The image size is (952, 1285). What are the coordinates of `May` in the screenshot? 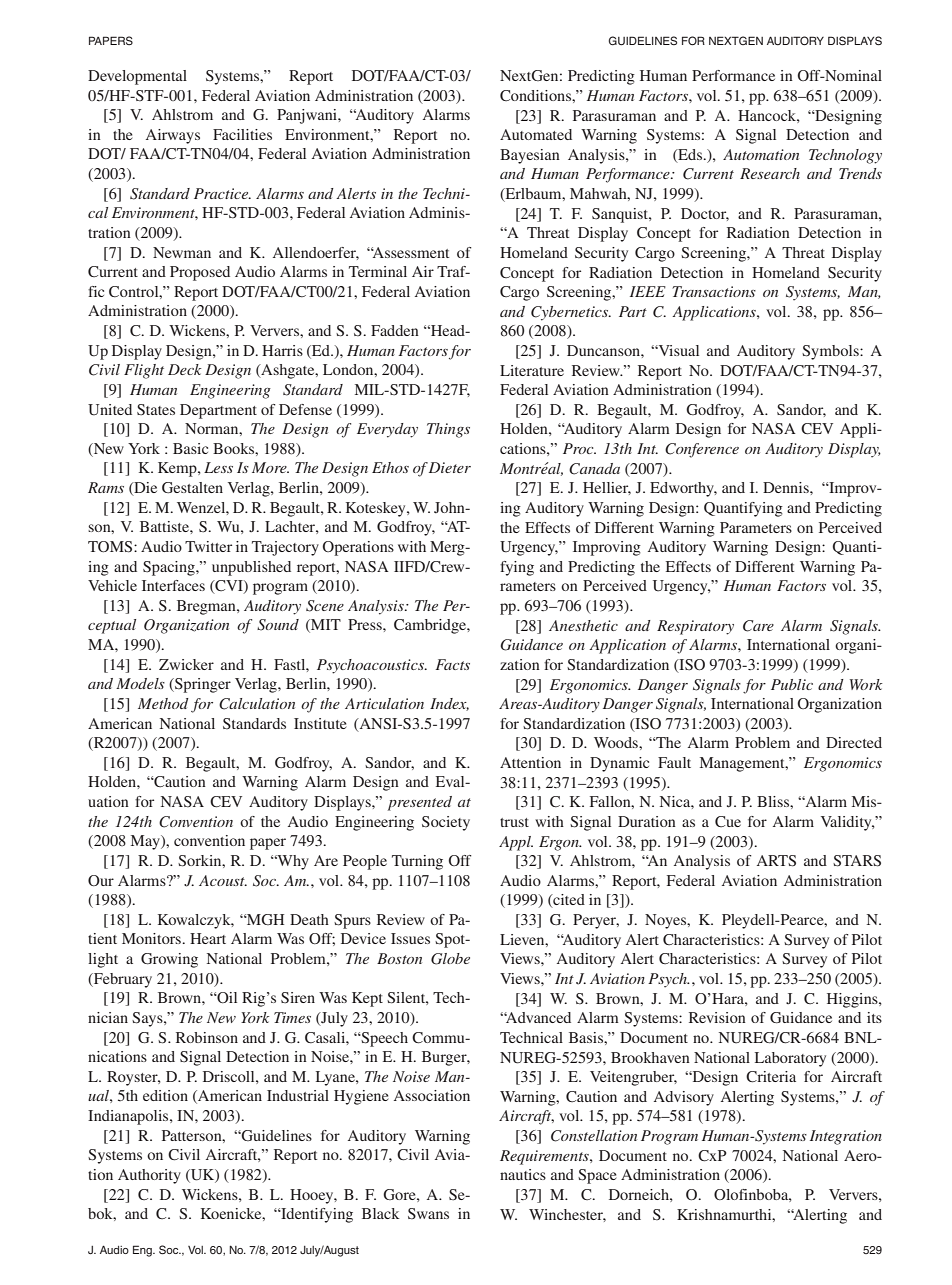 It's located at (146, 842).
